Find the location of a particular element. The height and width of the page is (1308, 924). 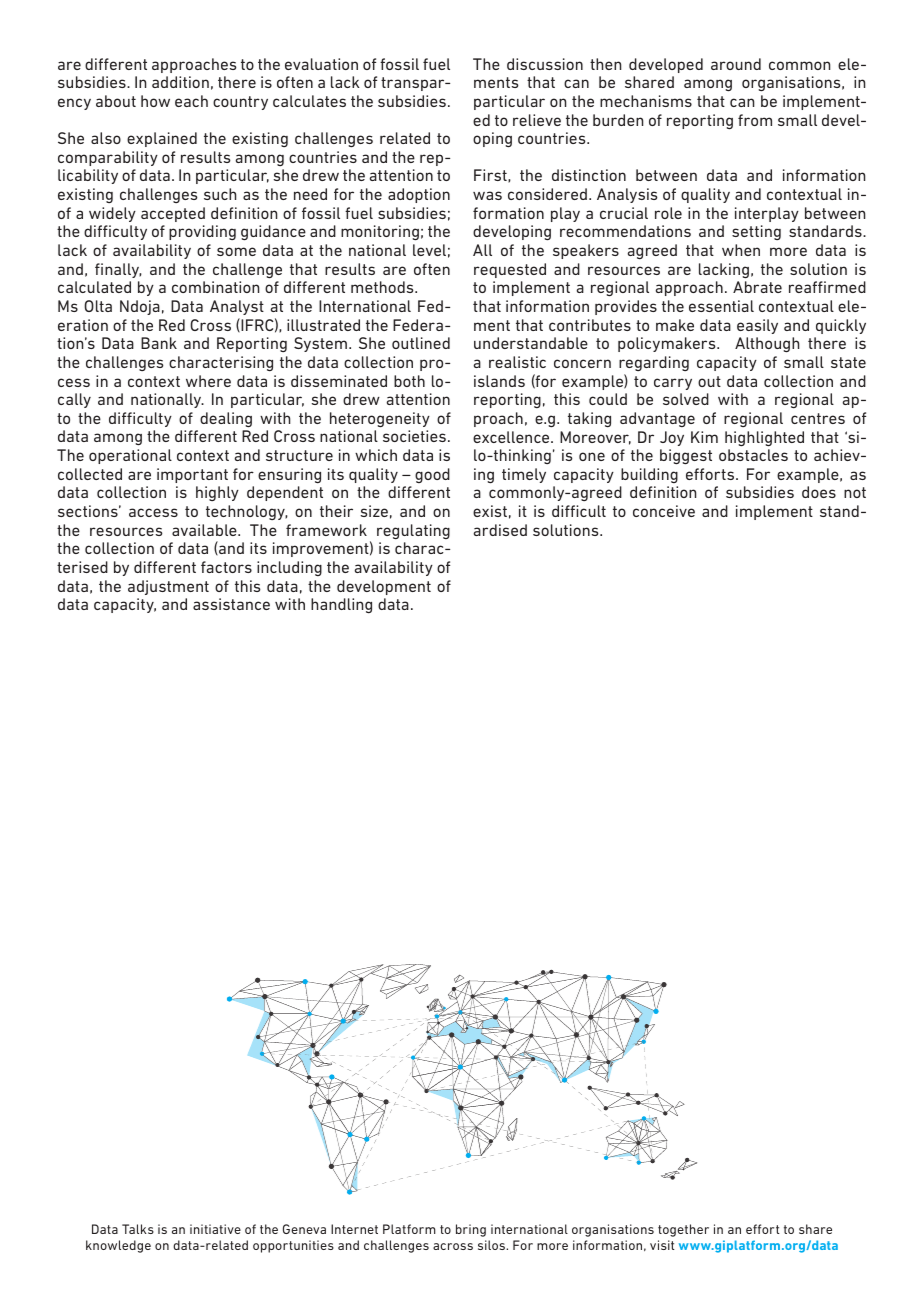

from is located at coordinates (755, 120).
